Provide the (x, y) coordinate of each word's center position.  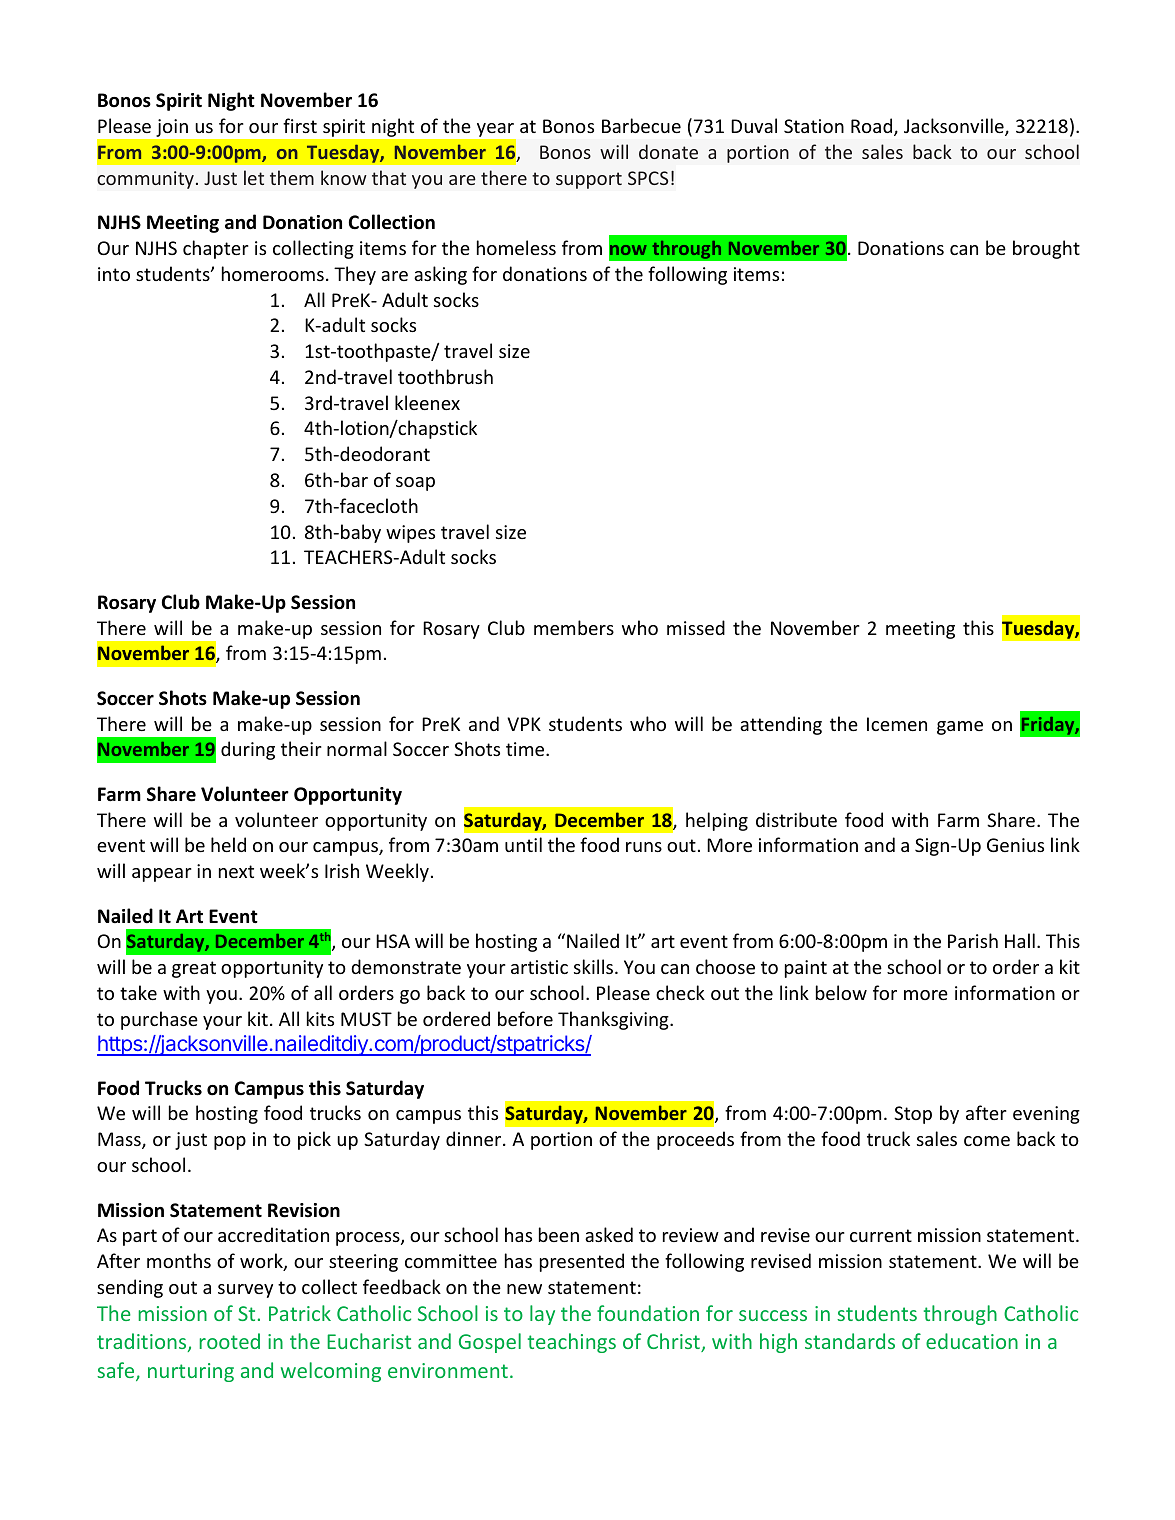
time (526, 749)
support (589, 180)
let (254, 177)
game (960, 728)
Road (873, 127)
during (248, 750)
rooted (229, 1341)
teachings (572, 1343)
